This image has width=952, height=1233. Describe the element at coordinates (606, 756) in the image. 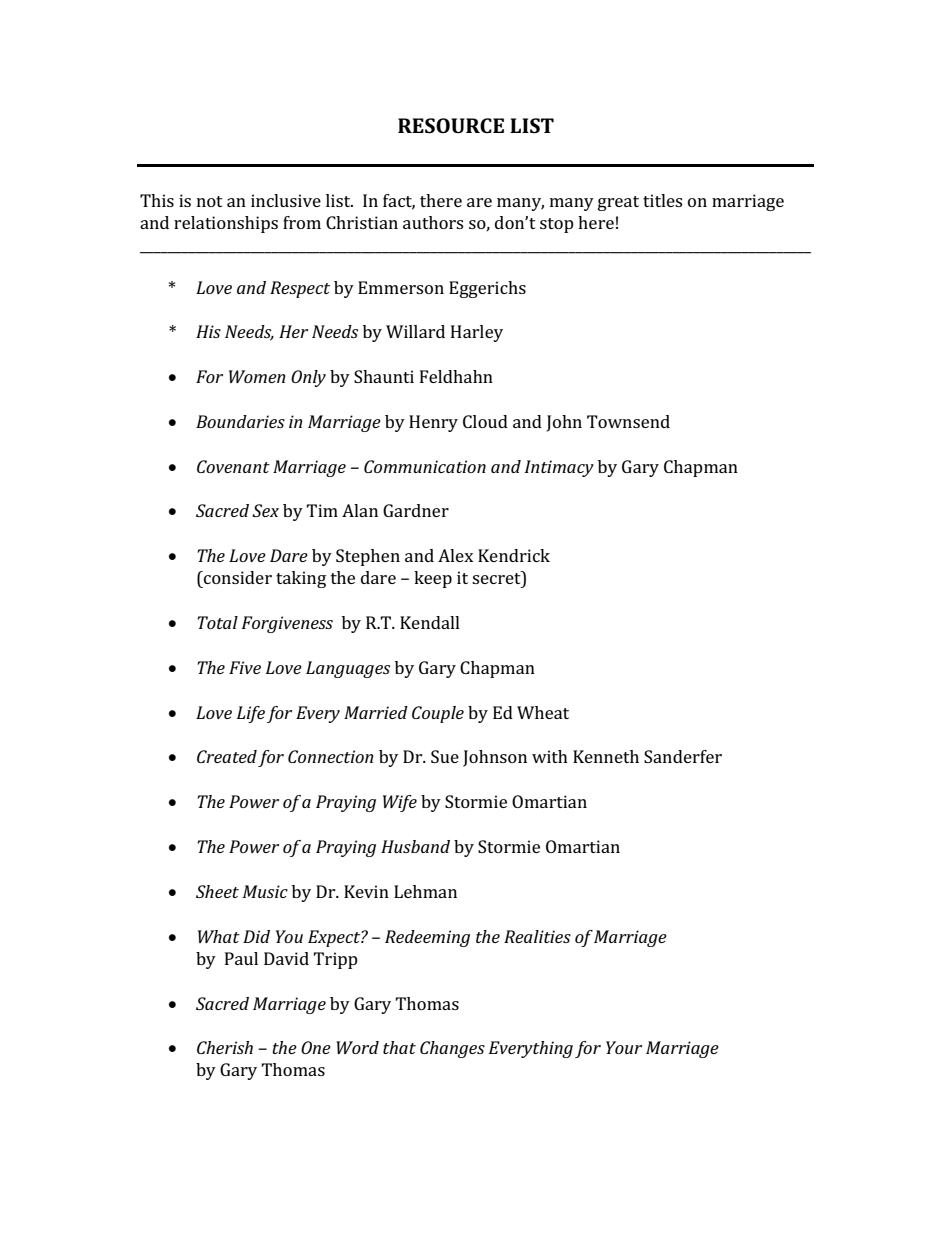

I see `Kenneth` at that location.
